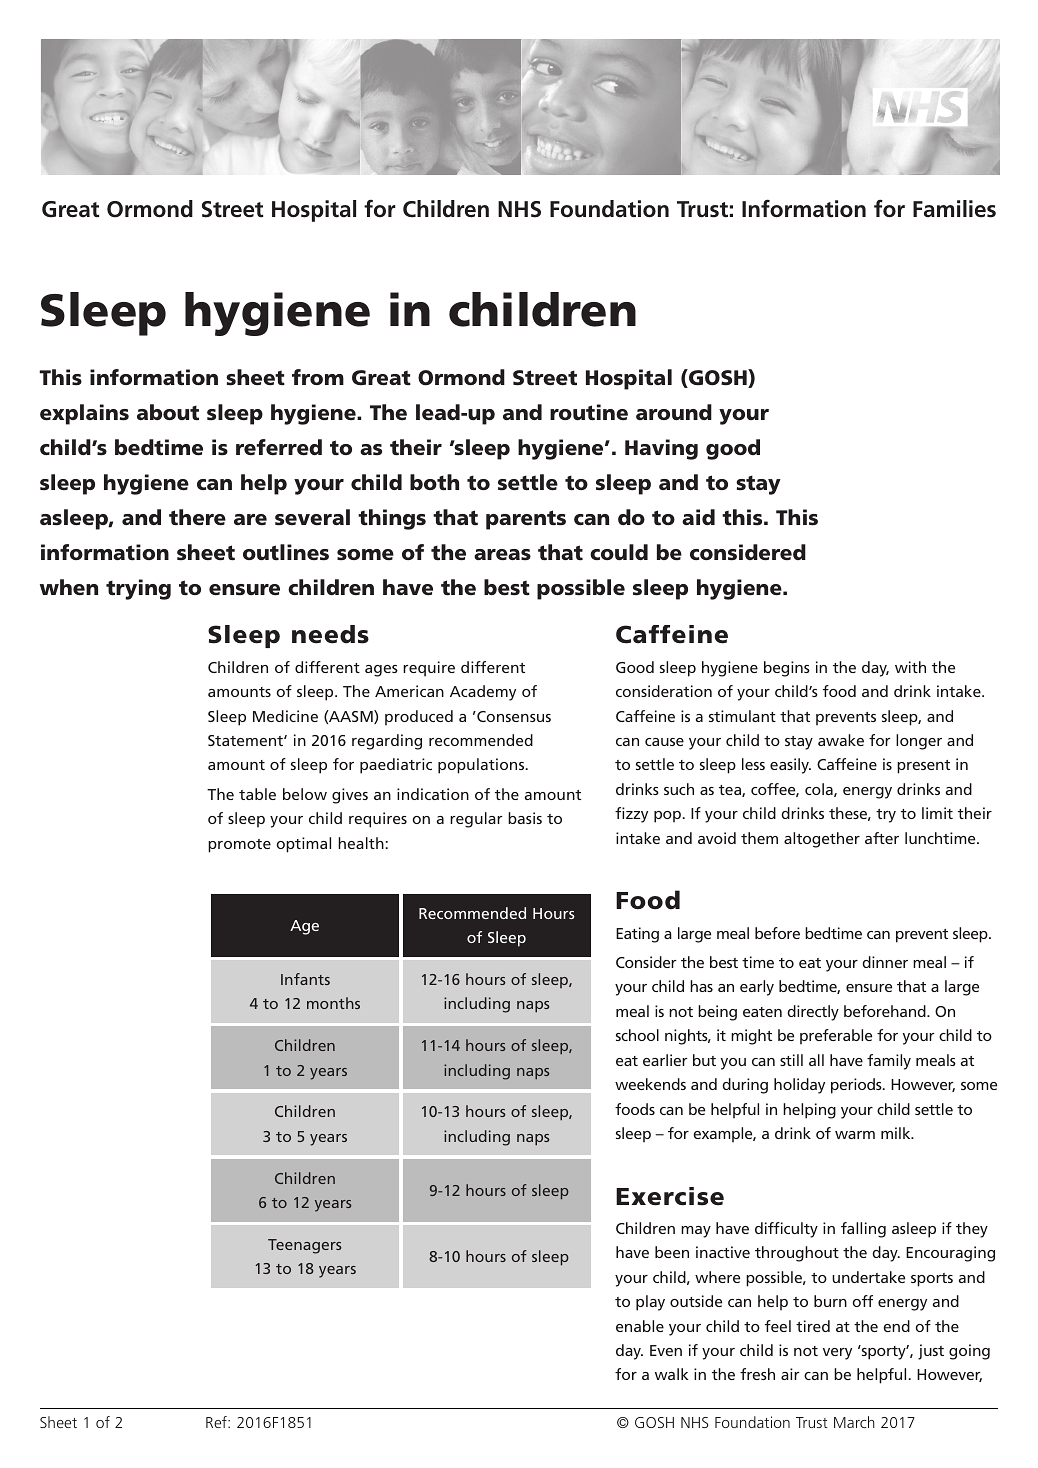 The width and height of the page is (1038, 1468). Describe the element at coordinates (910, 667) in the page. I see `with` at that location.
